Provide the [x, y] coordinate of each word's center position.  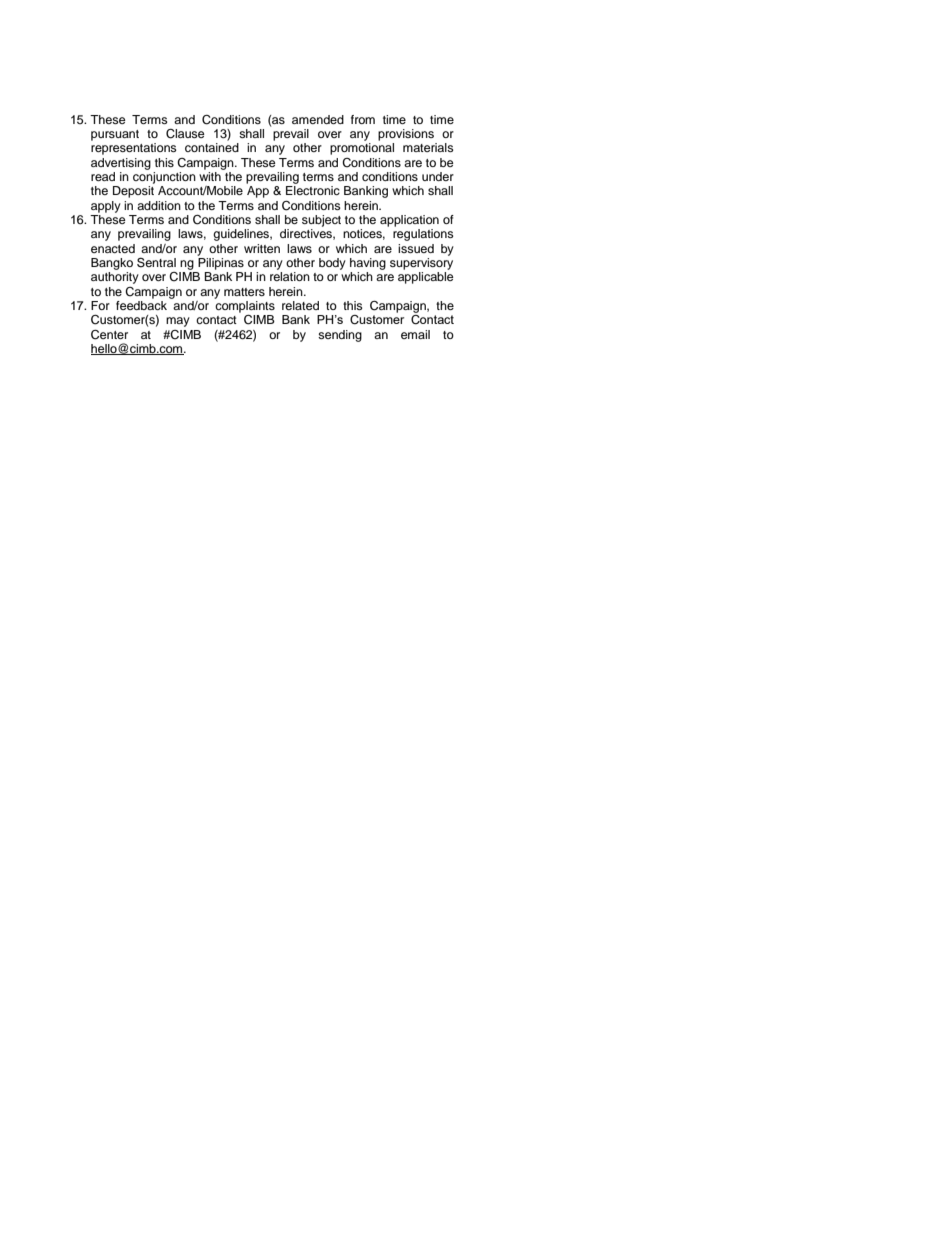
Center [109, 335]
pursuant [115, 135]
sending [340, 336]
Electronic [313, 190]
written [262, 248]
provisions [406, 135]
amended [318, 119]
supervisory [421, 264]
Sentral [156, 262]
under [438, 176]
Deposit [133, 192]
